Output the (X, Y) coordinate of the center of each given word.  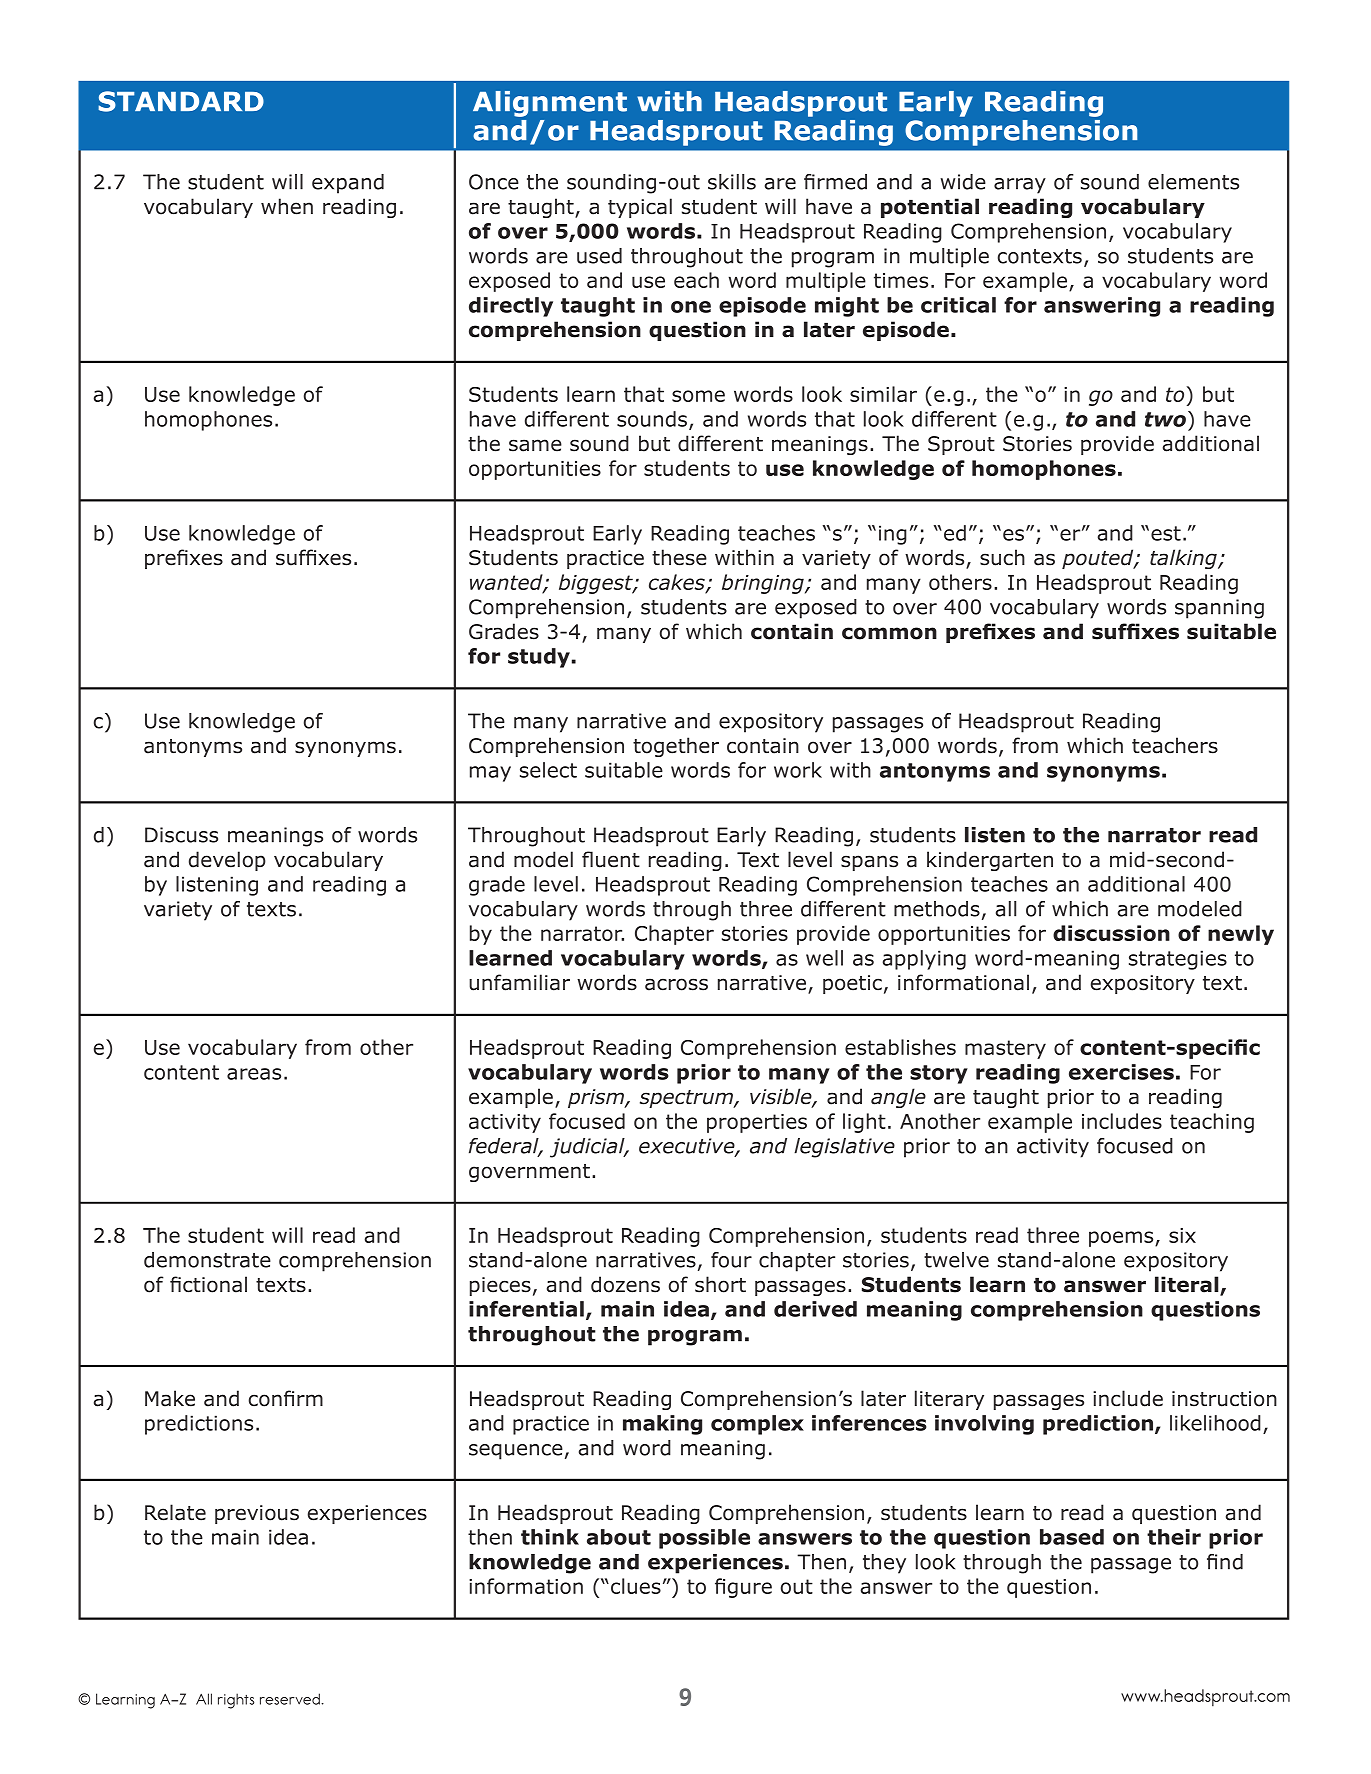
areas (254, 1074)
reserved (291, 1699)
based (1072, 1537)
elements (1193, 182)
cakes (678, 583)
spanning (1219, 609)
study (539, 658)
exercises (1121, 1072)
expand (348, 184)
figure (743, 1588)
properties (757, 1123)
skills (732, 182)
